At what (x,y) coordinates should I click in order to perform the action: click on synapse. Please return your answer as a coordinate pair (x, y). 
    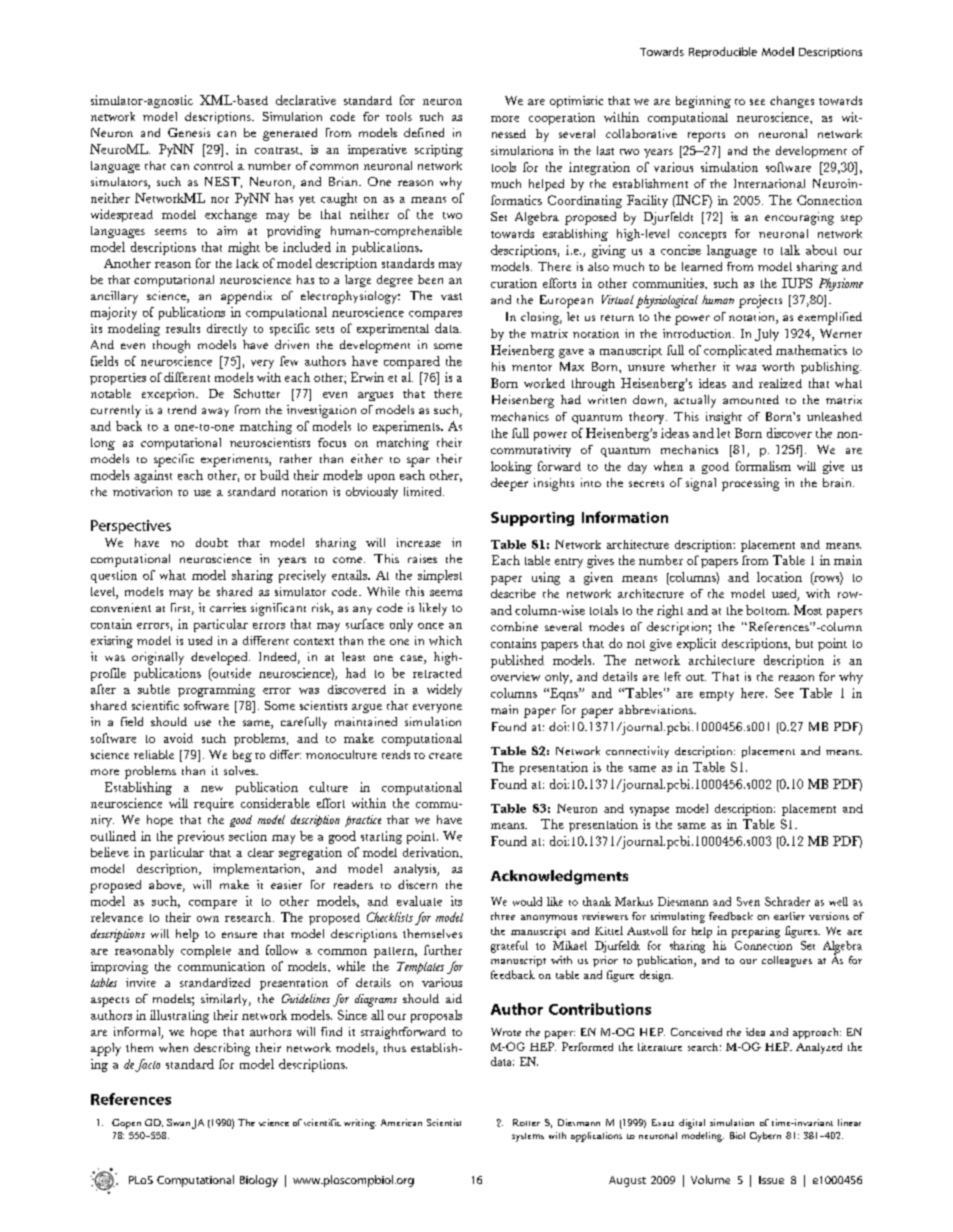
    Looking at the image, I should click on (649, 811).
